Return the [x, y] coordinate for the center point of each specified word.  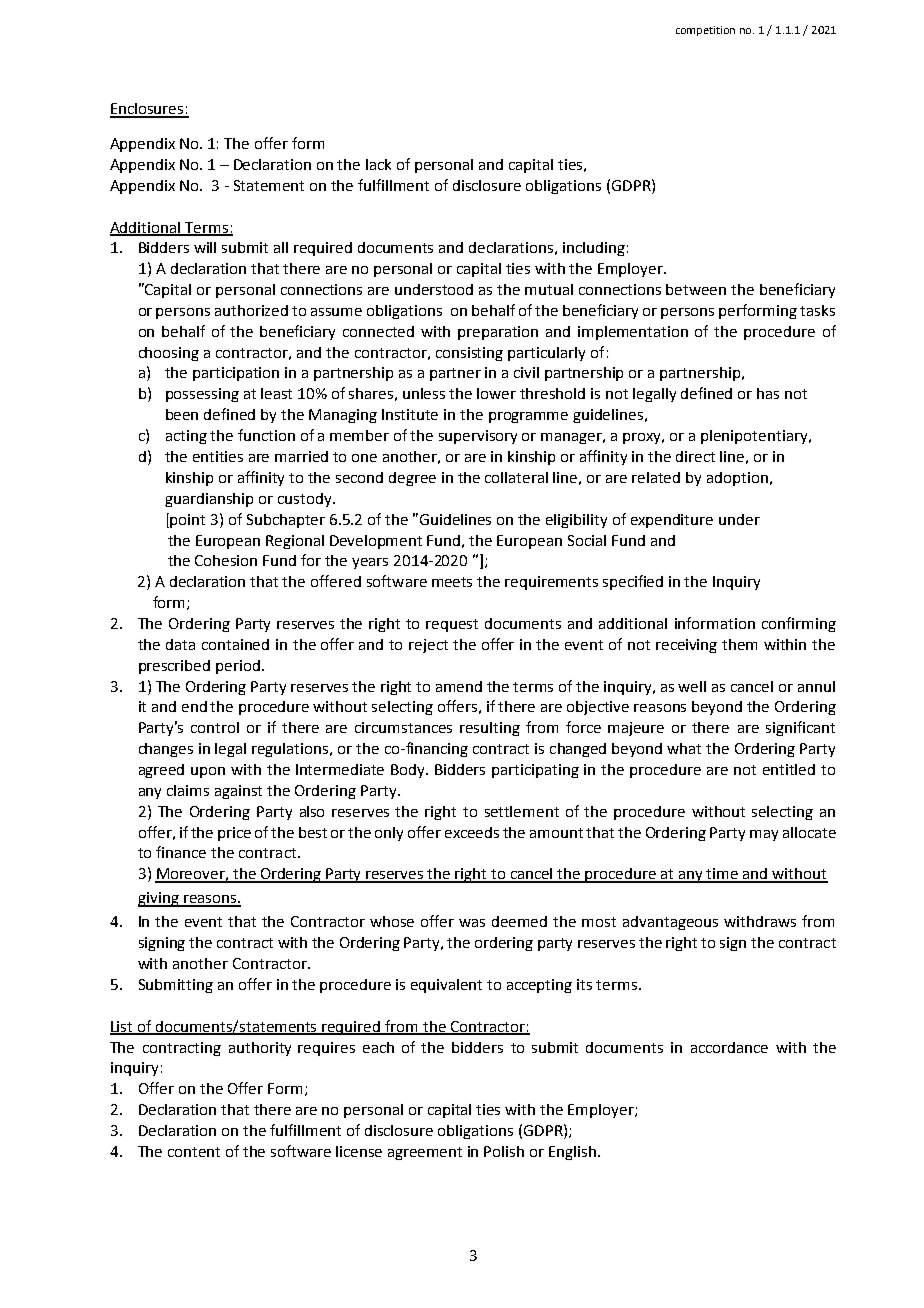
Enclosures [148, 110]
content [194, 1152]
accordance [729, 1047]
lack [378, 164]
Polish [504, 1151]
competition [705, 31]
